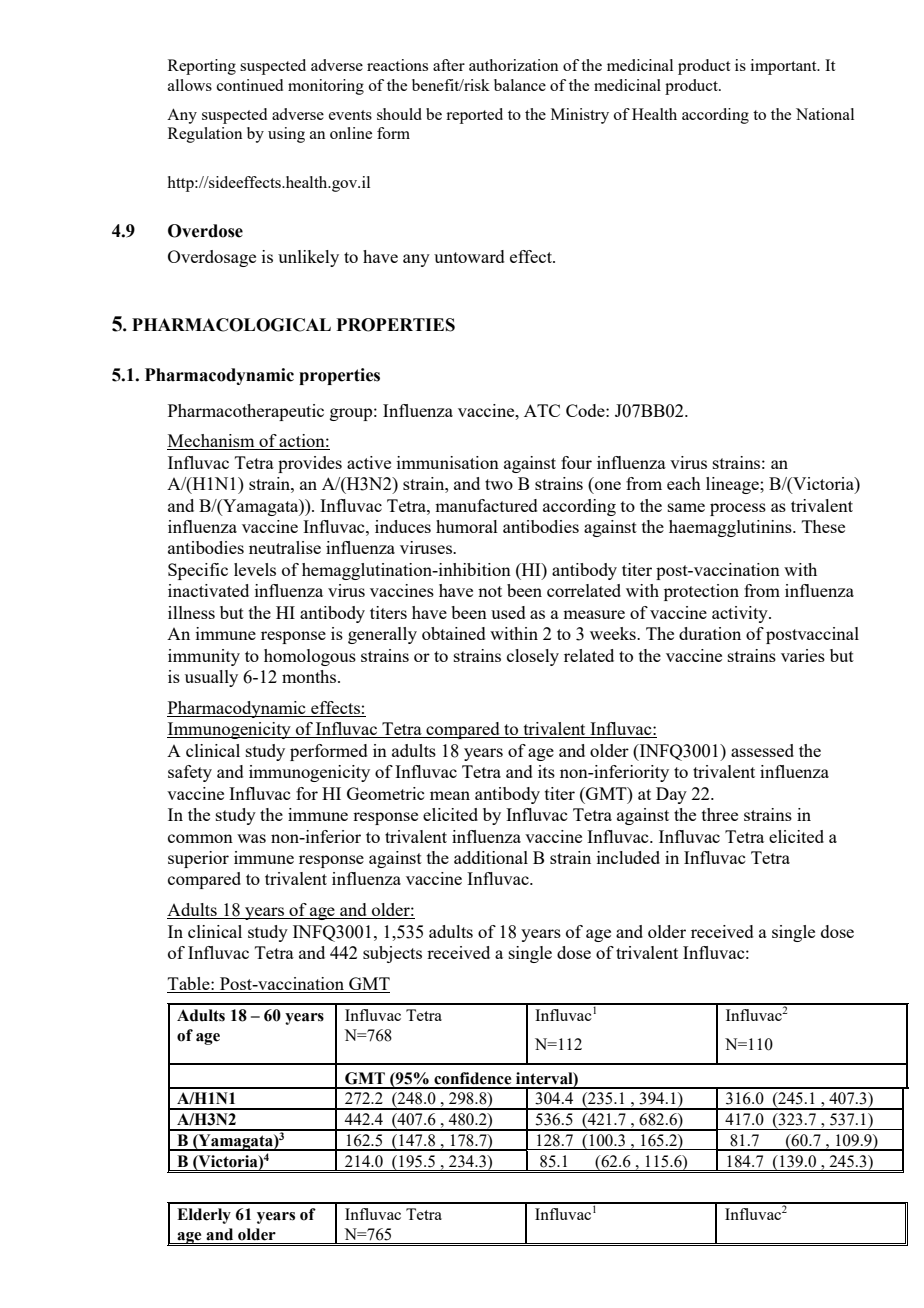  I want to click on Elderly, so click(204, 1216).
